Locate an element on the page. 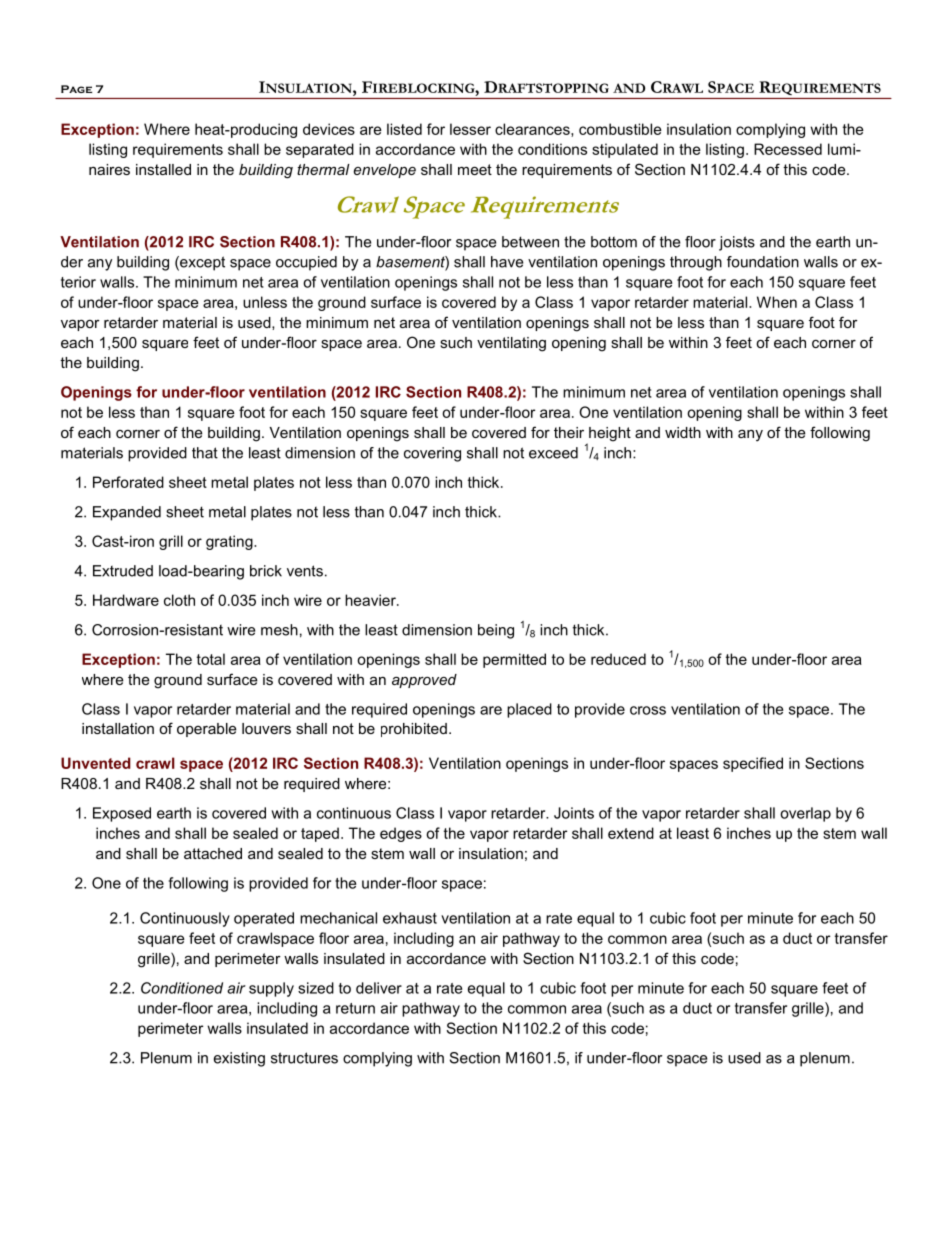 The image size is (952, 1233). Conditioned is located at coordinates (182, 988).
